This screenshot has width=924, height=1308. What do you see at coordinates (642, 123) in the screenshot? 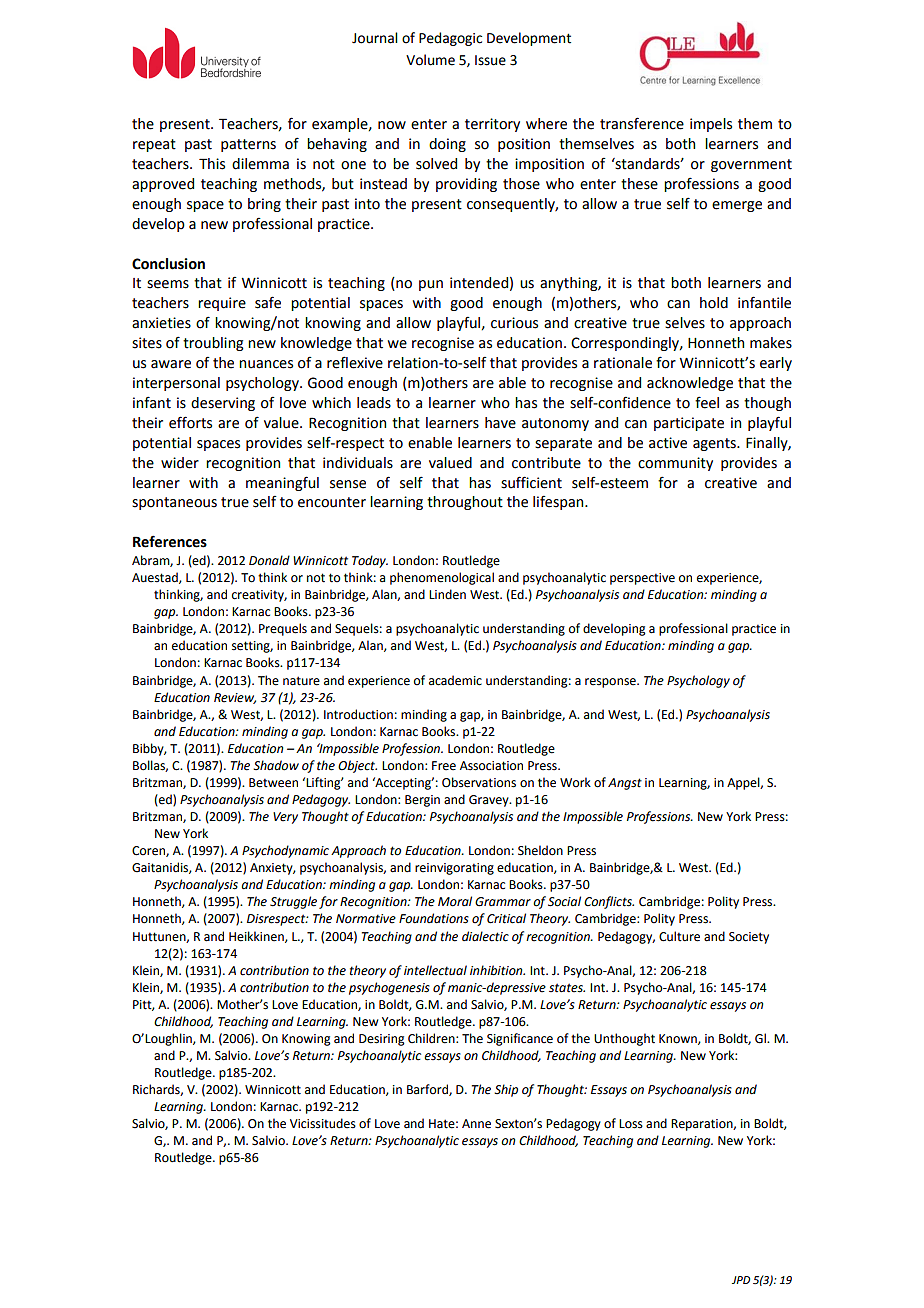
I see `transference` at bounding box center [642, 123].
